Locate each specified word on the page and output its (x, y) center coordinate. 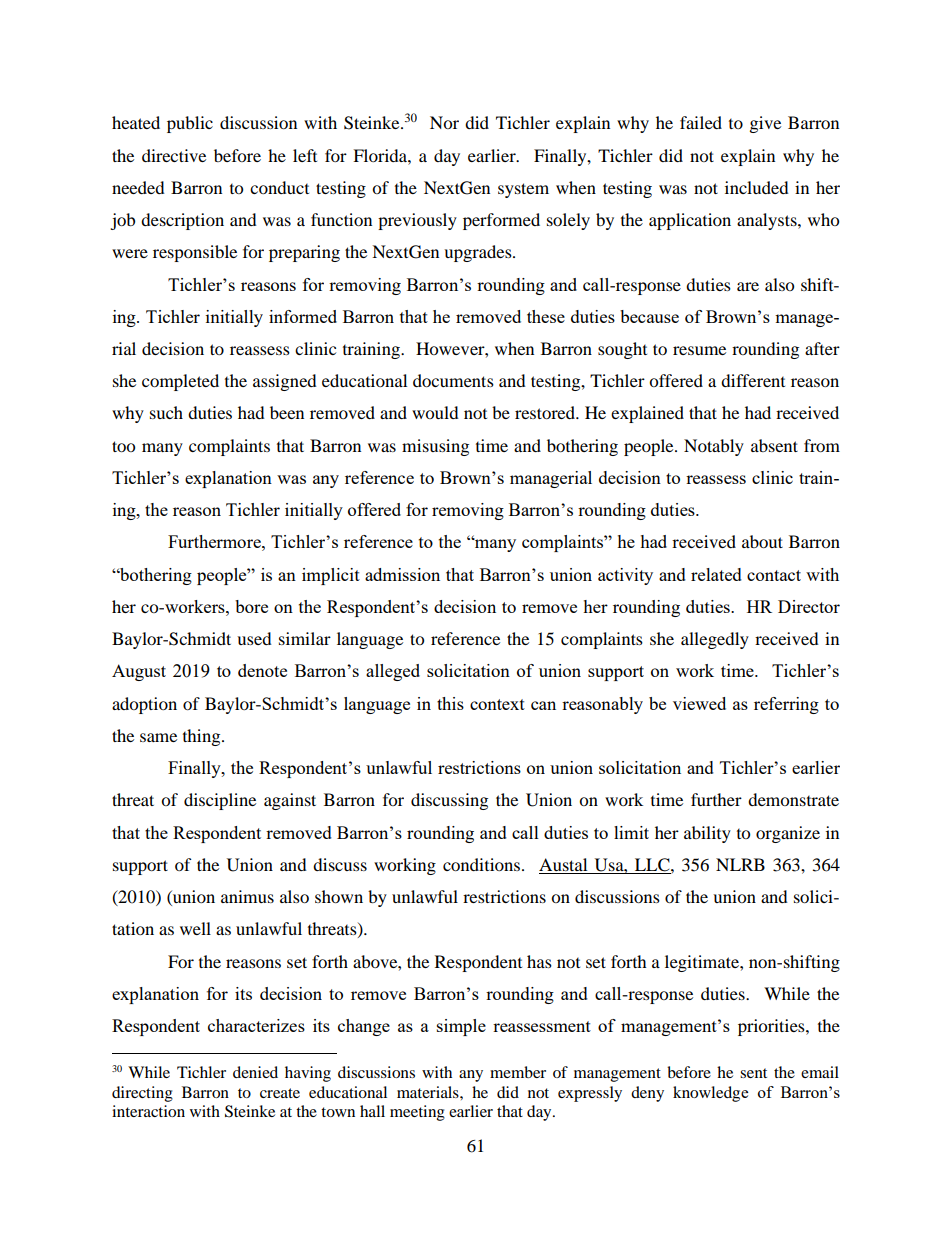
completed (180, 382)
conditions (483, 864)
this (450, 703)
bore (251, 606)
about (762, 541)
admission (402, 574)
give (765, 124)
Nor (444, 122)
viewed (699, 703)
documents (453, 380)
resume (699, 350)
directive (174, 155)
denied (255, 1072)
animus (247, 896)
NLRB (740, 864)
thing (203, 737)
